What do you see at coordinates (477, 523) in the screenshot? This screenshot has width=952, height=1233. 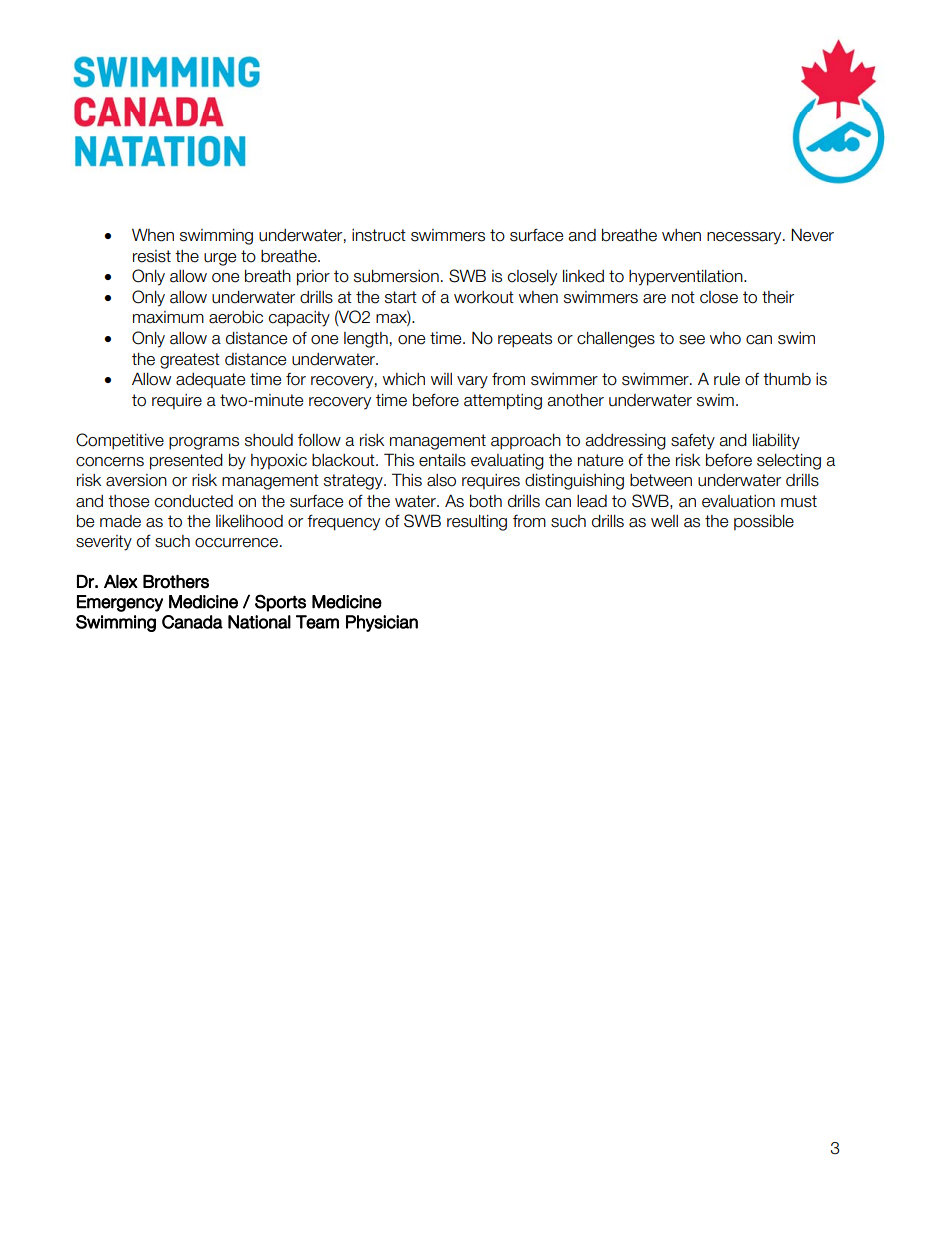 I see `resulting` at bounding box center [477, 523].
